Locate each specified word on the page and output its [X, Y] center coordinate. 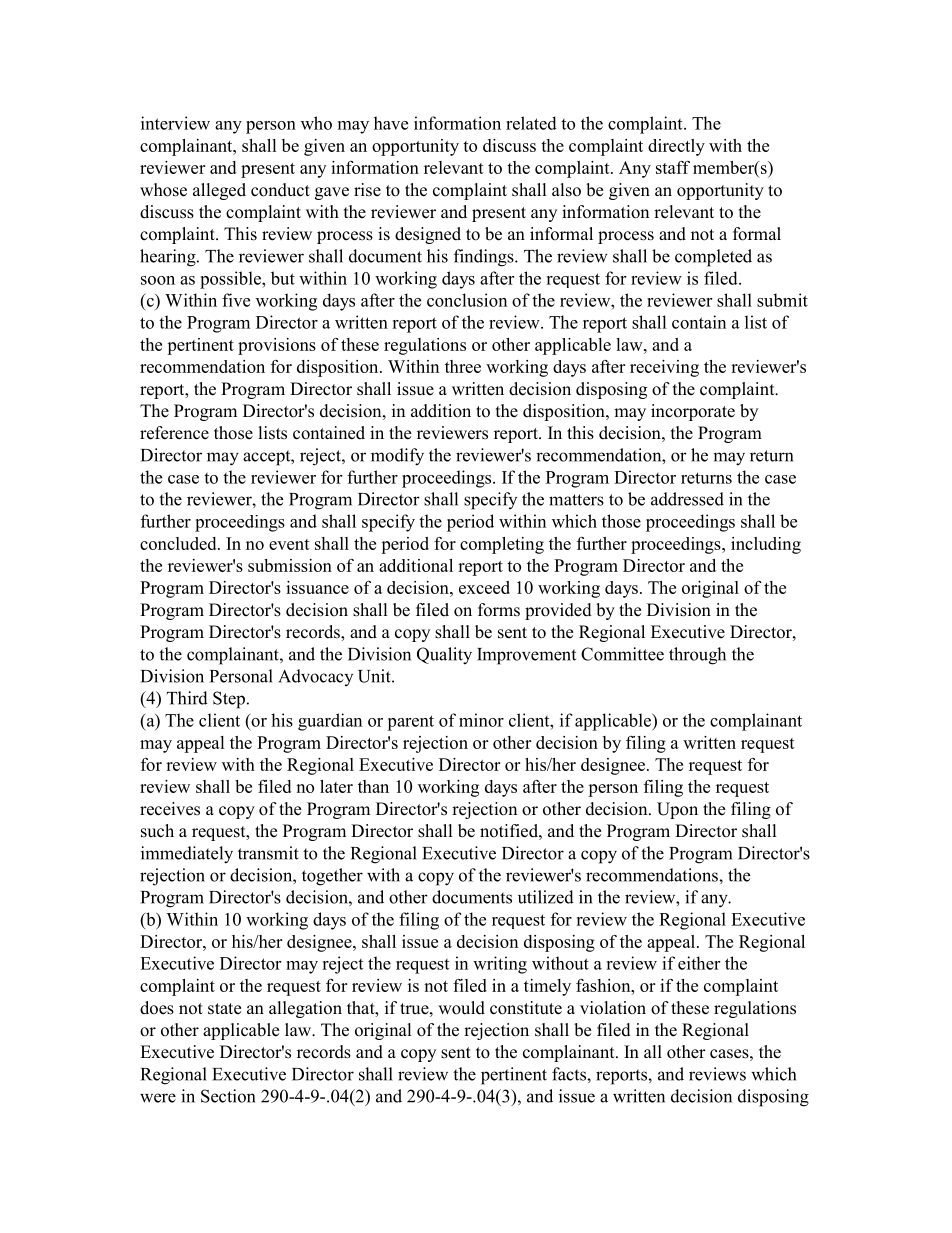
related [531, 123]
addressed [687, 499]
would [461, 1008]
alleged [219, 191]
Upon [677, 810]
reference [174, 433]
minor [481, 720]
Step [229, 700]
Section [228, 1096]
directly [676, 147]
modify [397, 457]
